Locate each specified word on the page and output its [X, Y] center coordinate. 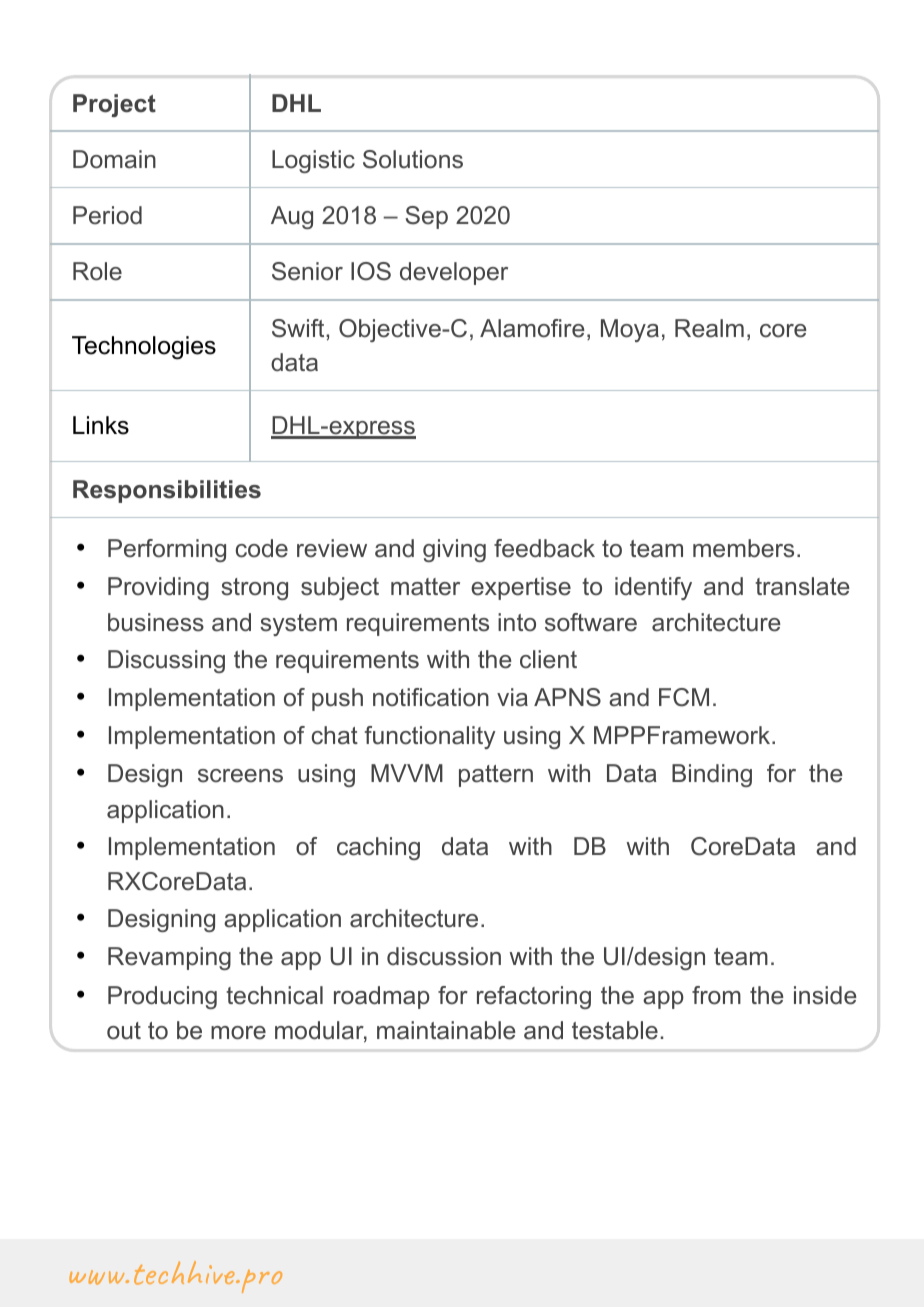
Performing [167, 550]
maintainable [446, 1030]
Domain [114, 159]
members [743, 548]
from [716, 995]
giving [454, 550]
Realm [709, 328]
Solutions [413, 159]
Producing [162, 997]
